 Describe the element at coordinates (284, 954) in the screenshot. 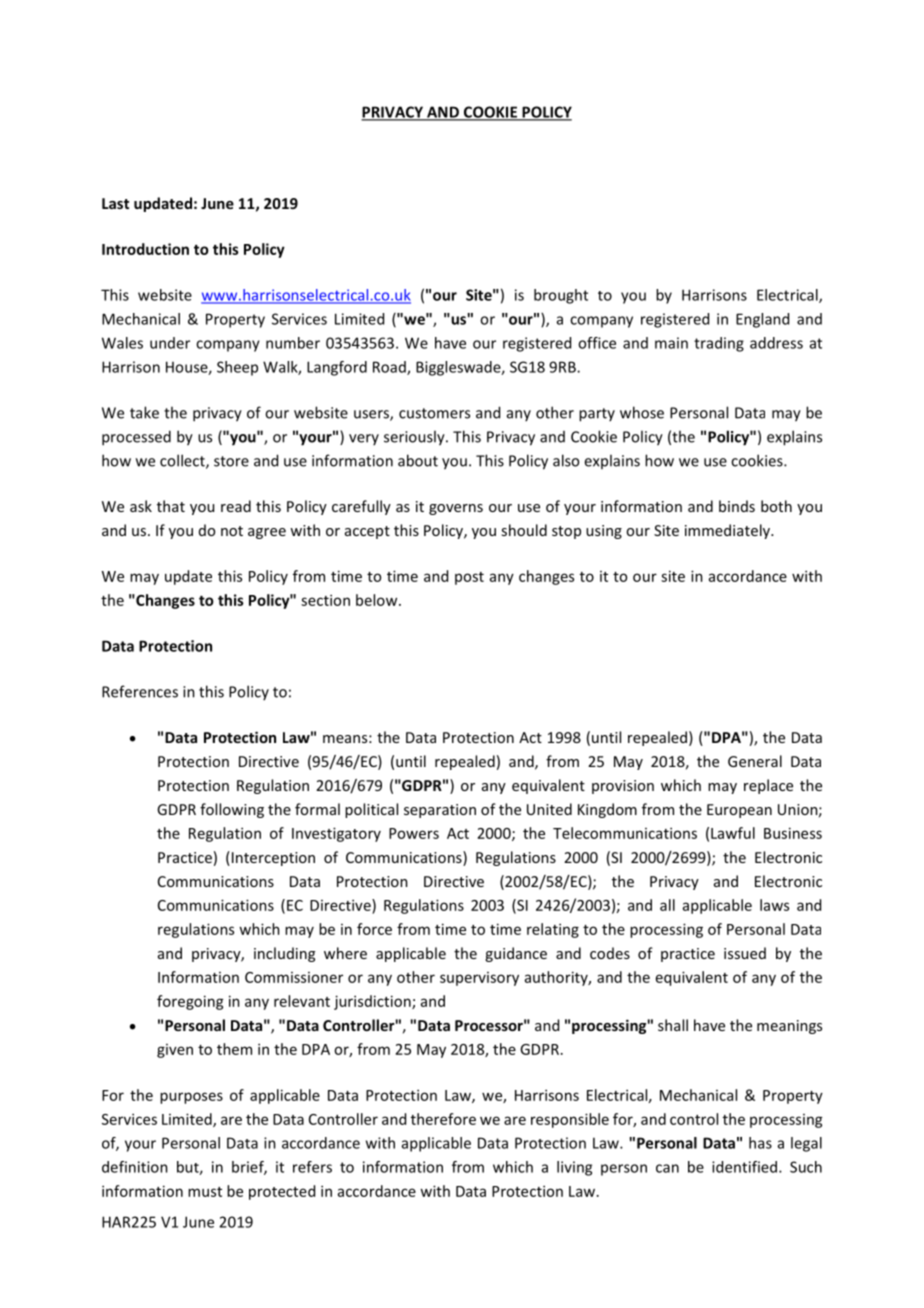

I see `including` at that location.
